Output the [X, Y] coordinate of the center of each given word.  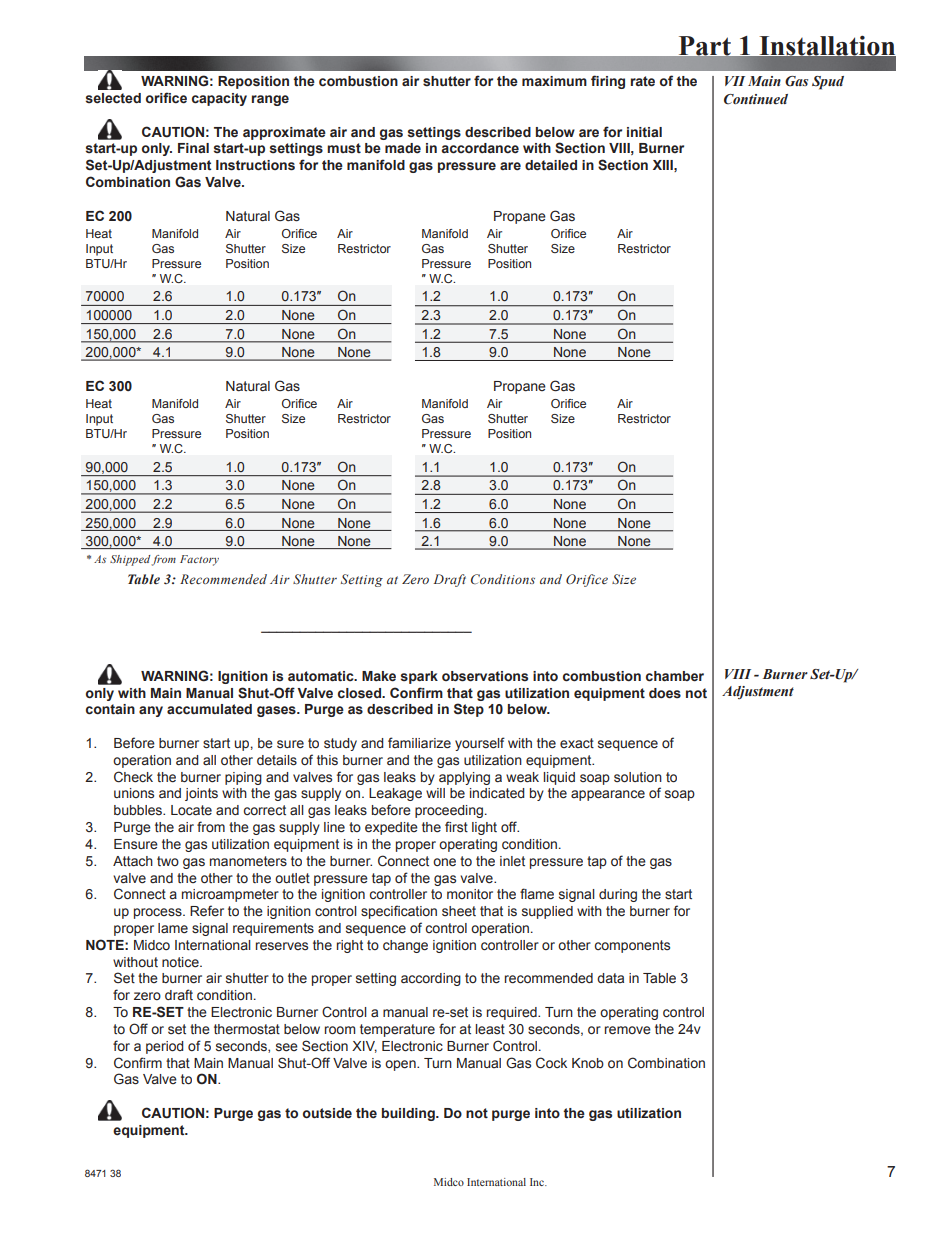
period [165, 1047]
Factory [199, 560]
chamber [675, 676]
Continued [756, 99]
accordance [480, 148]
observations [485, 676]
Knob [588, 1063]
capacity [219, 99]
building [409, 1114]
